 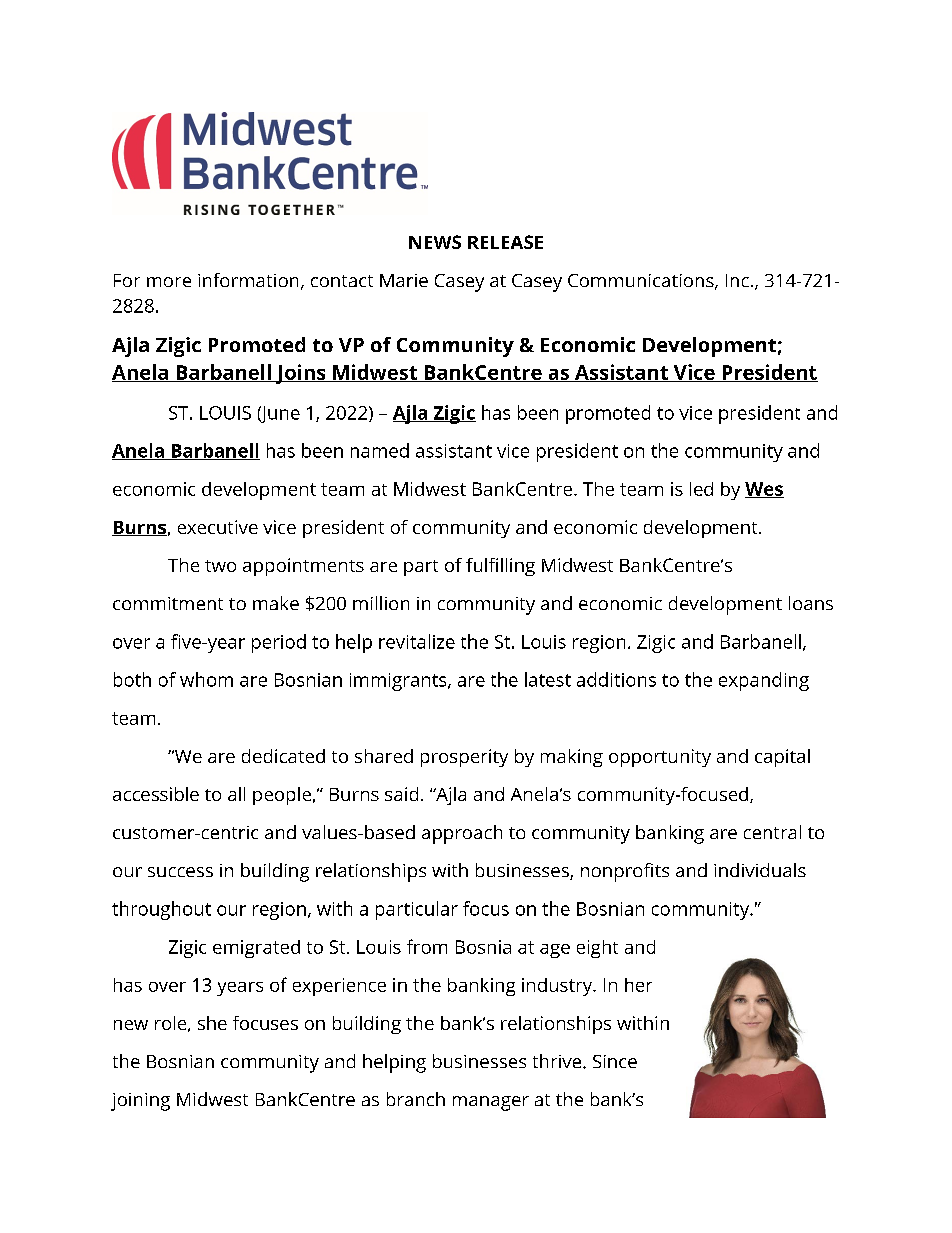 What do you see at coordinates (218, 527) in the screenshot?
I see `executive` at bounding box center [218, 527].
